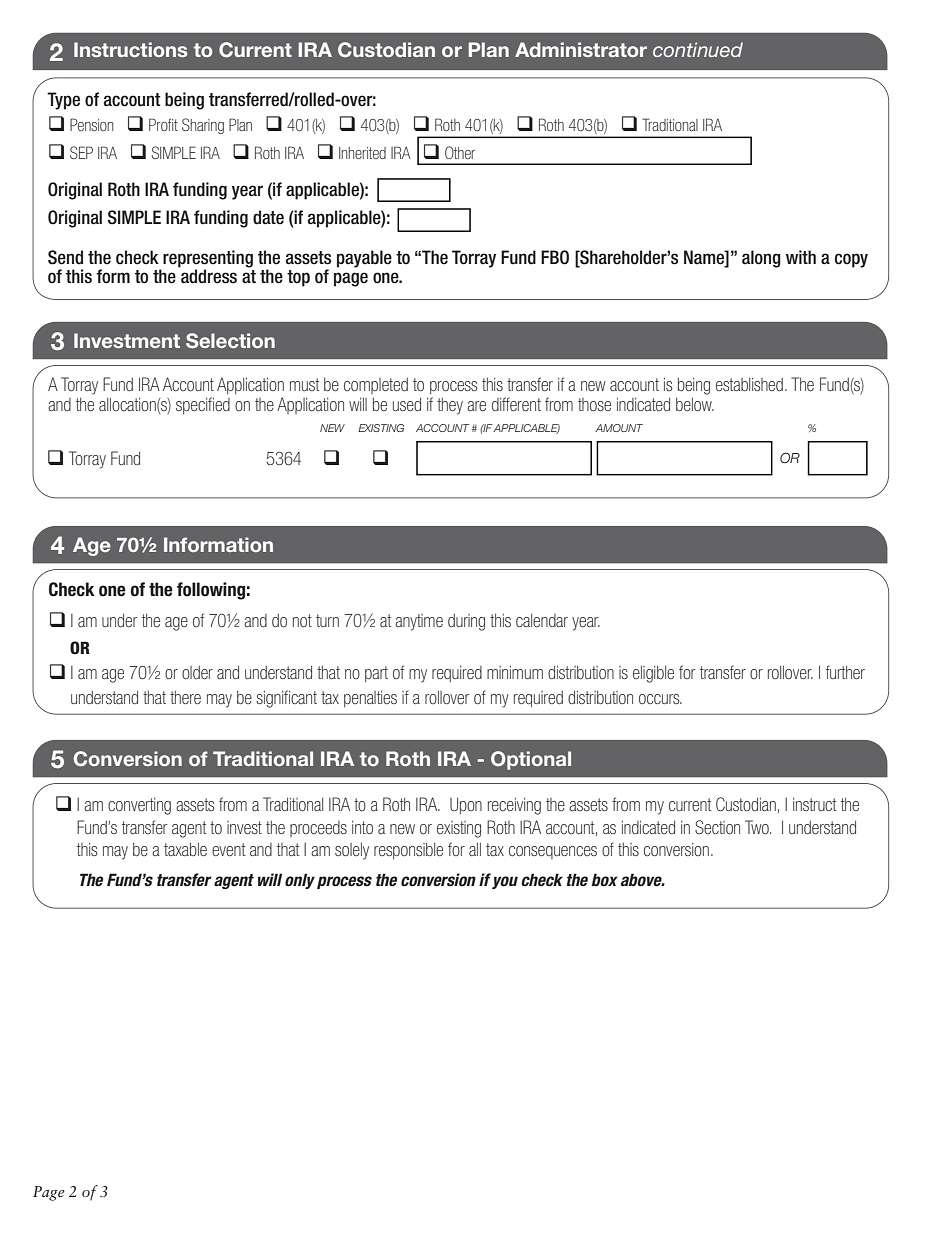 This screenshot has width=952, height=1233. What do you see at coordinates (581, 49) in the screenshot?
I see `Administrator` at bounding box center [581, 49].
